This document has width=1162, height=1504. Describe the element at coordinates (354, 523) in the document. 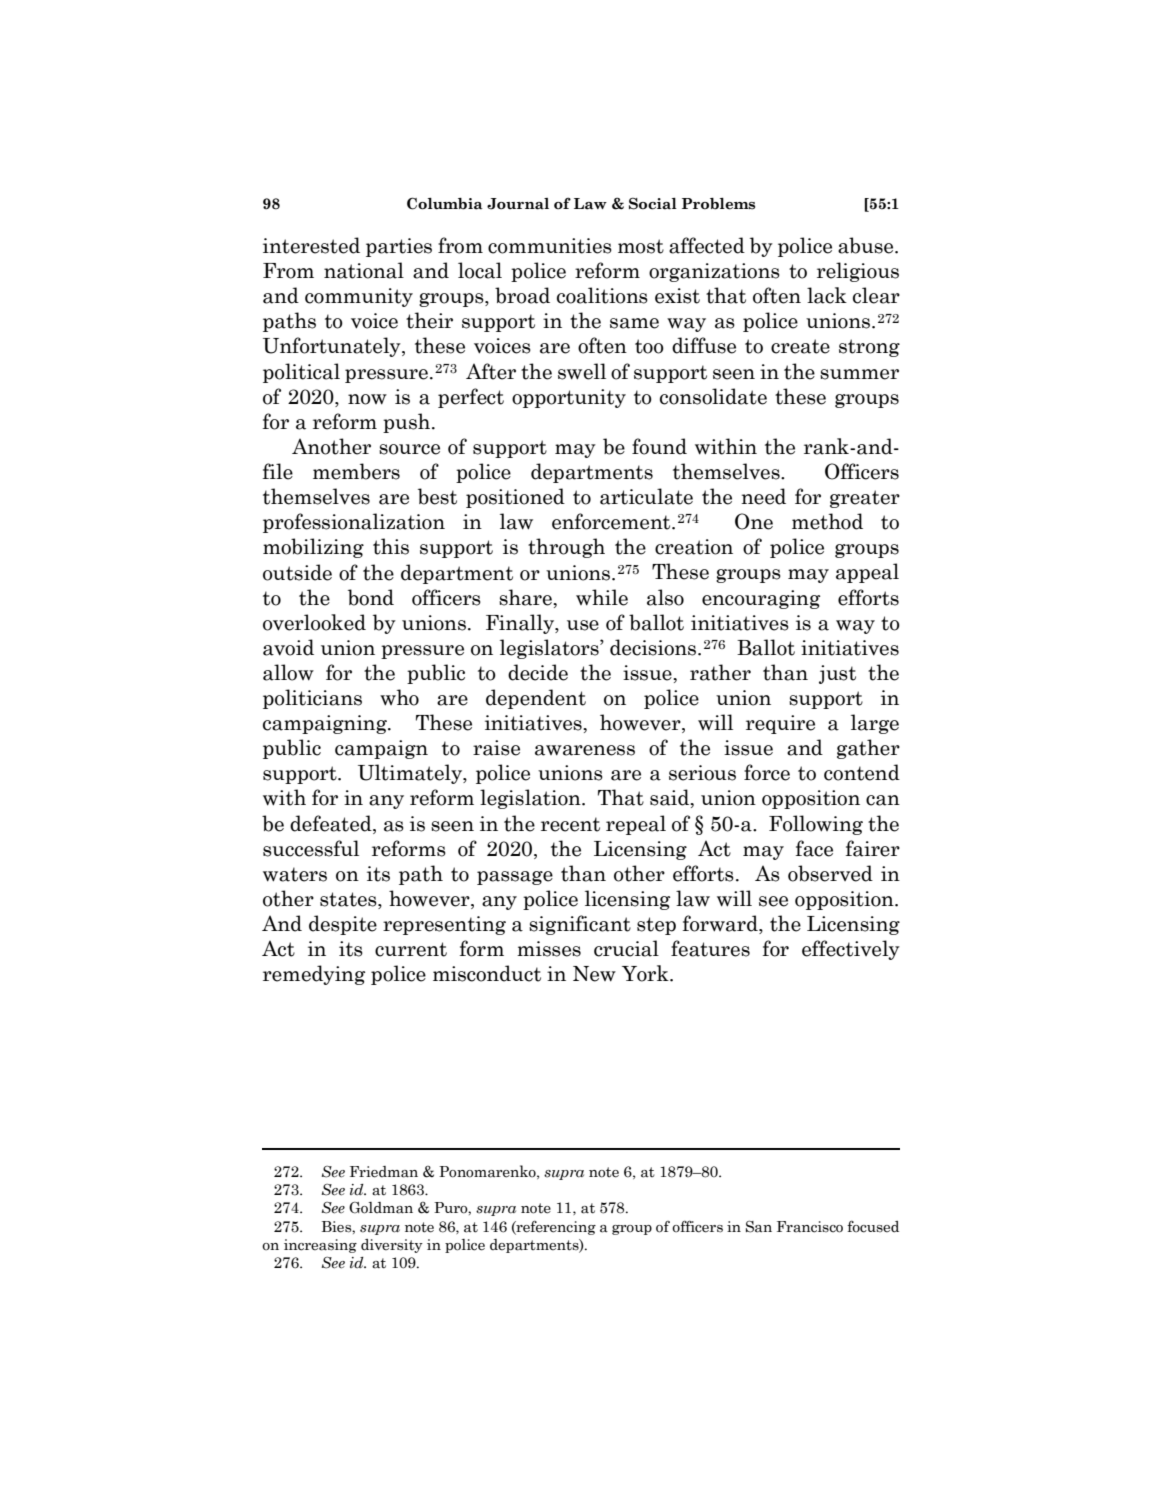

I see `professionalization` at that location.
